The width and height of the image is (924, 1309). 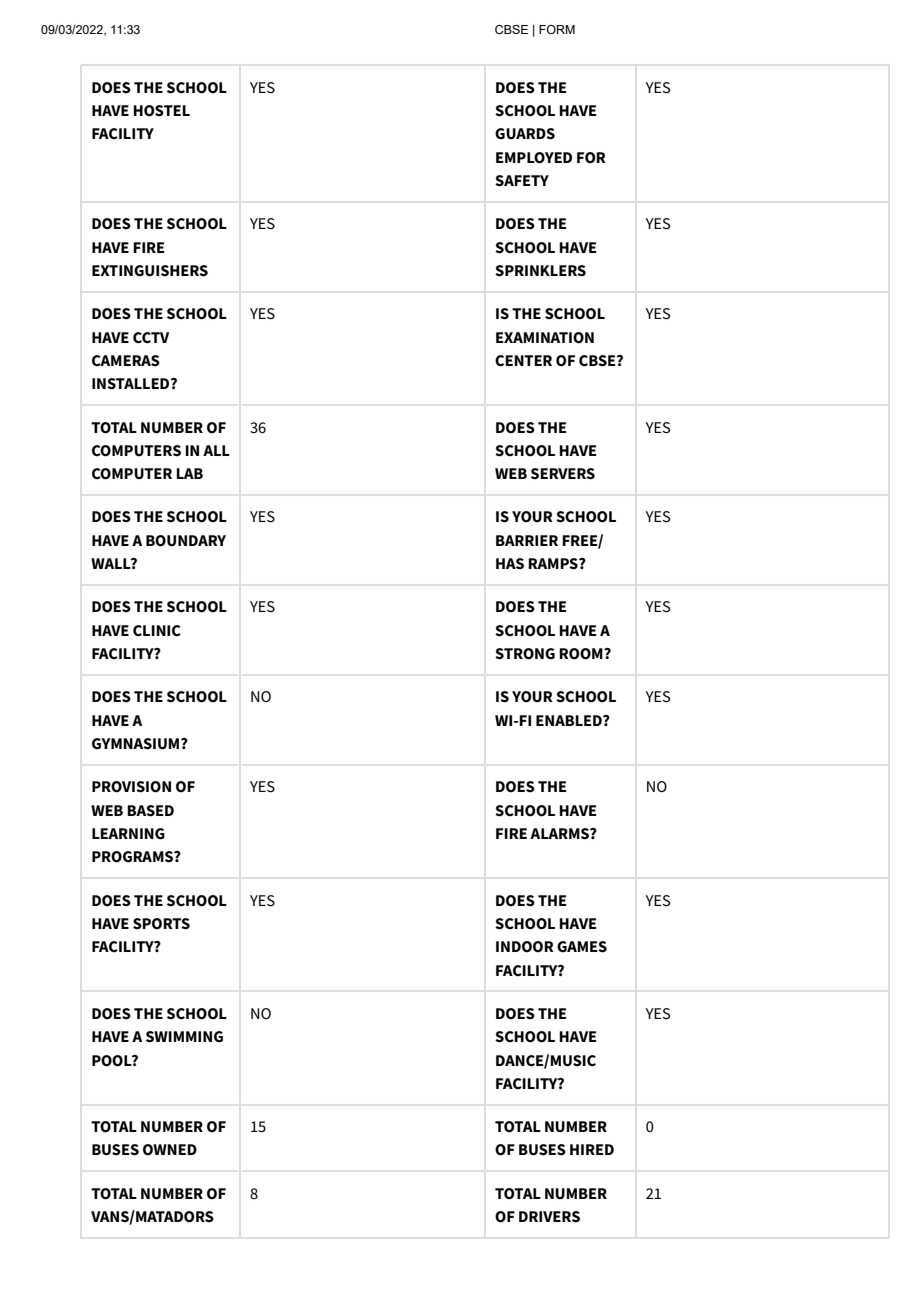 I want to click on HIRED, so click(x=592, y=1149).
